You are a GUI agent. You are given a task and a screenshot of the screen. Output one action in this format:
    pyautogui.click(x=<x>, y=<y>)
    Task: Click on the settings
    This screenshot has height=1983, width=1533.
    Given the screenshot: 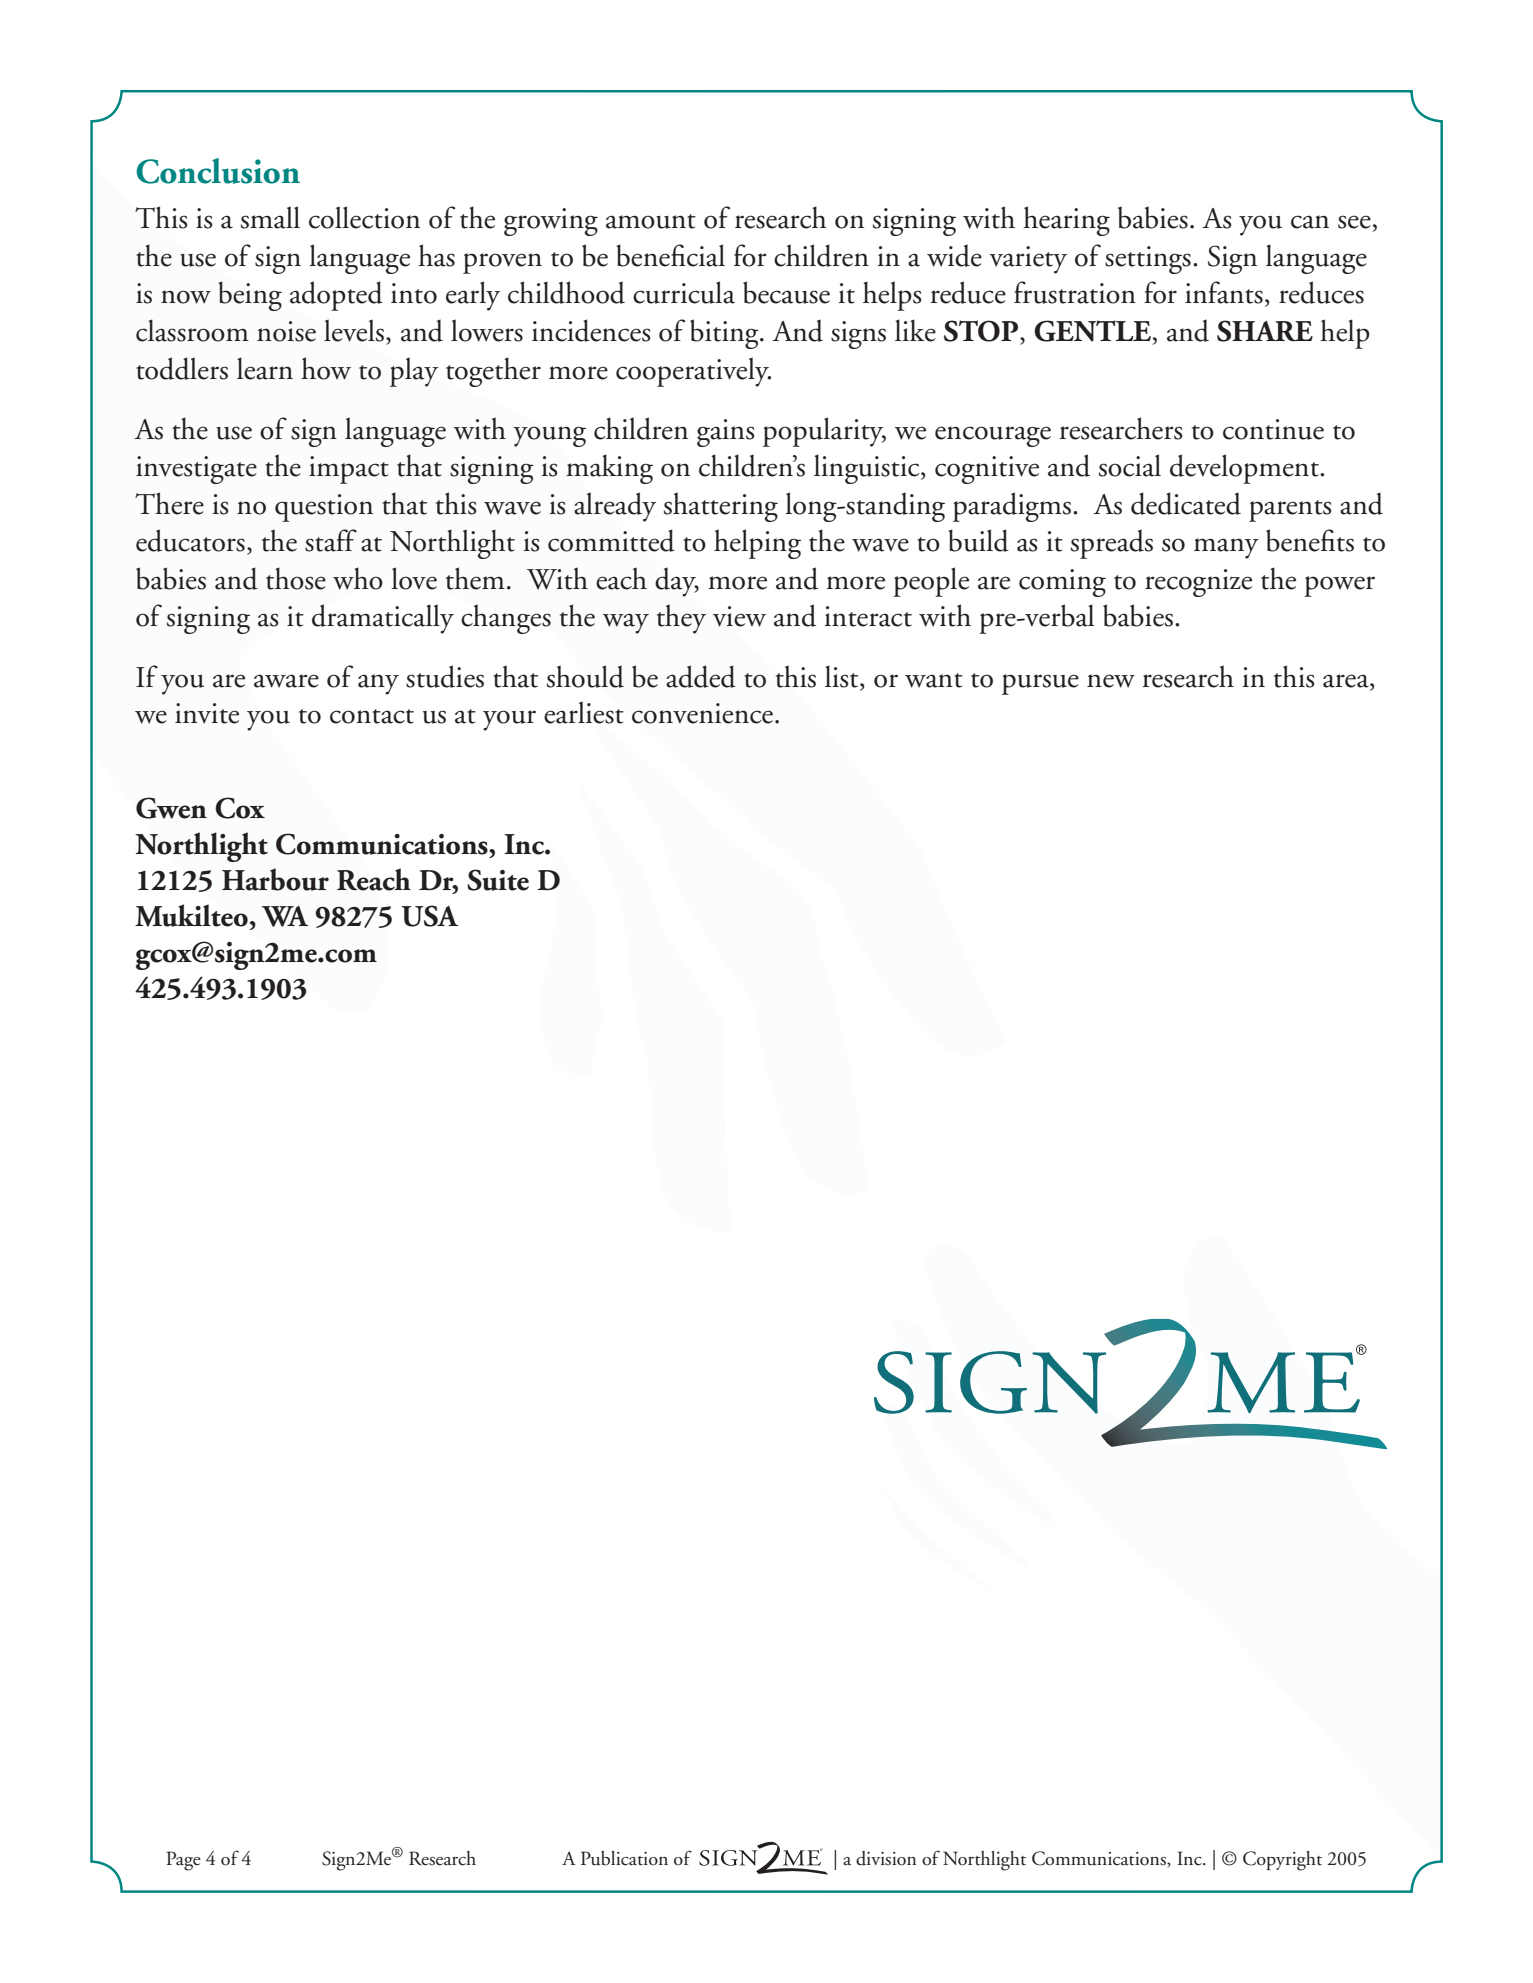 What is the action you would take?
    pyautogui.click(x=1148, y=260)
